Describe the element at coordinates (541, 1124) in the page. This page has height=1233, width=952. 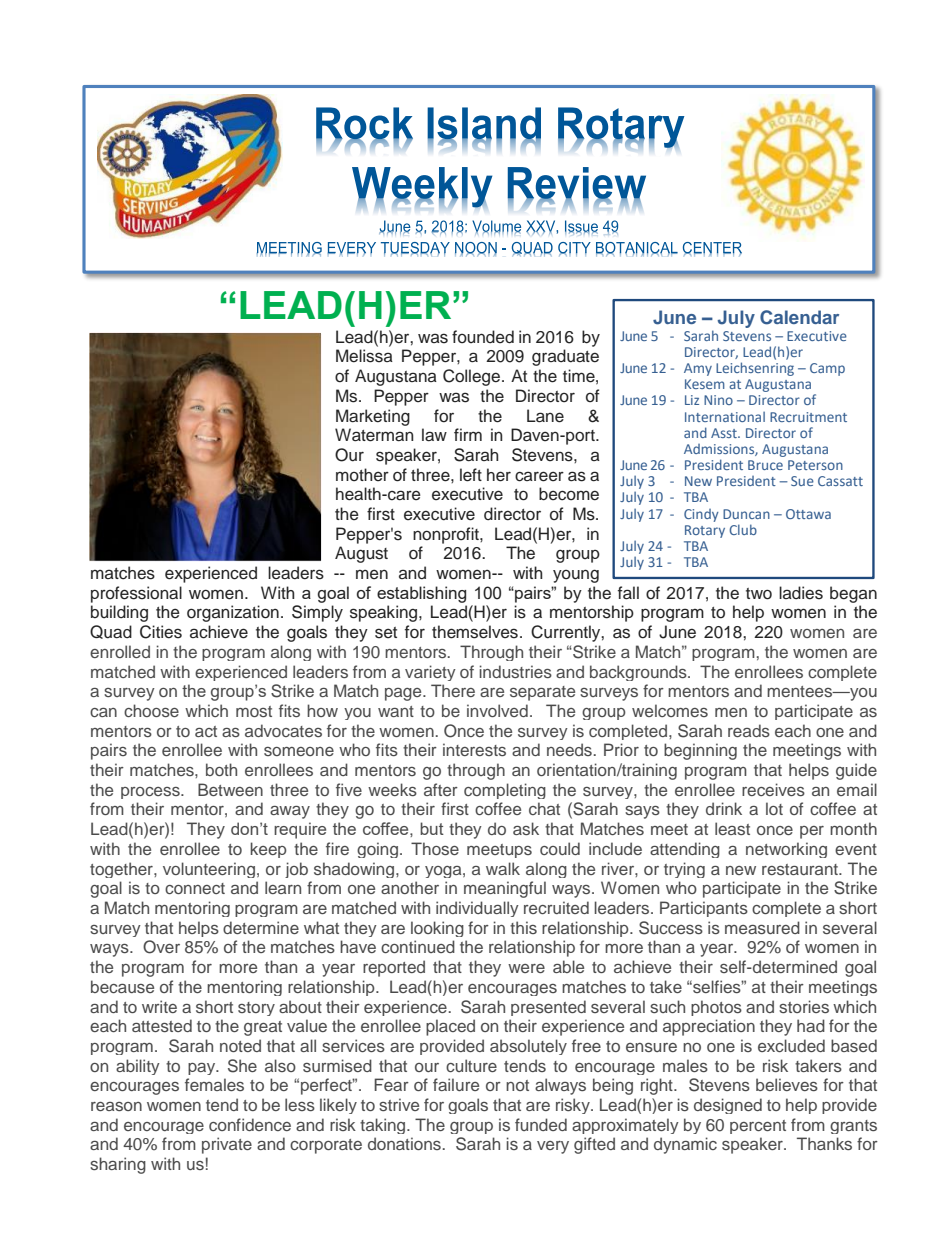
I see `funded` at that location.
